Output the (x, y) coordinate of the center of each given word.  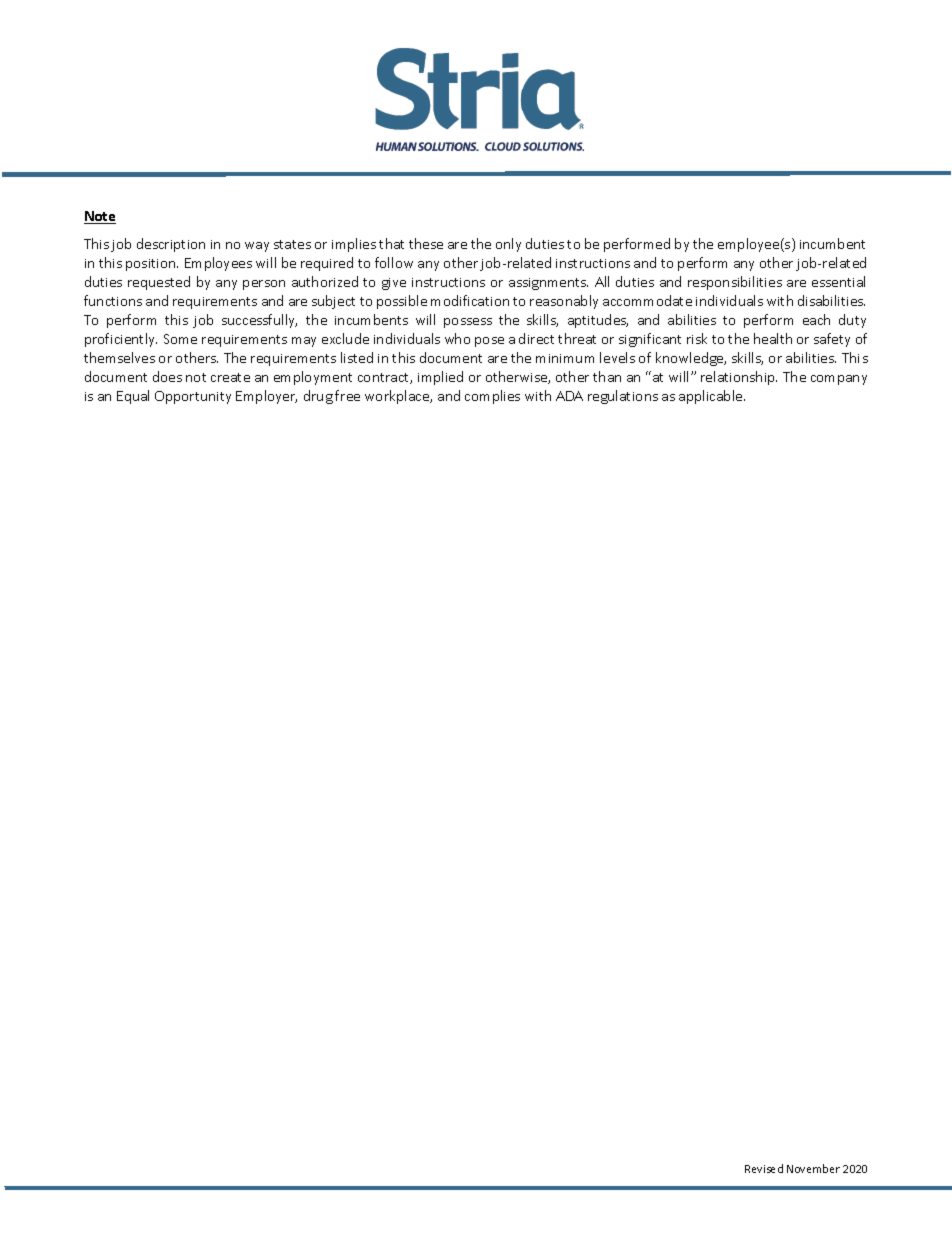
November (813, 1168)
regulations (623, 397)
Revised (764, 1168)
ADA (569, 396)
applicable (712, 397)
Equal (133, 397)
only (508, 245)
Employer (266, 397)
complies (492, 397)
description (171, 245)
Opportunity (193, 397)
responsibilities (735, 283)
